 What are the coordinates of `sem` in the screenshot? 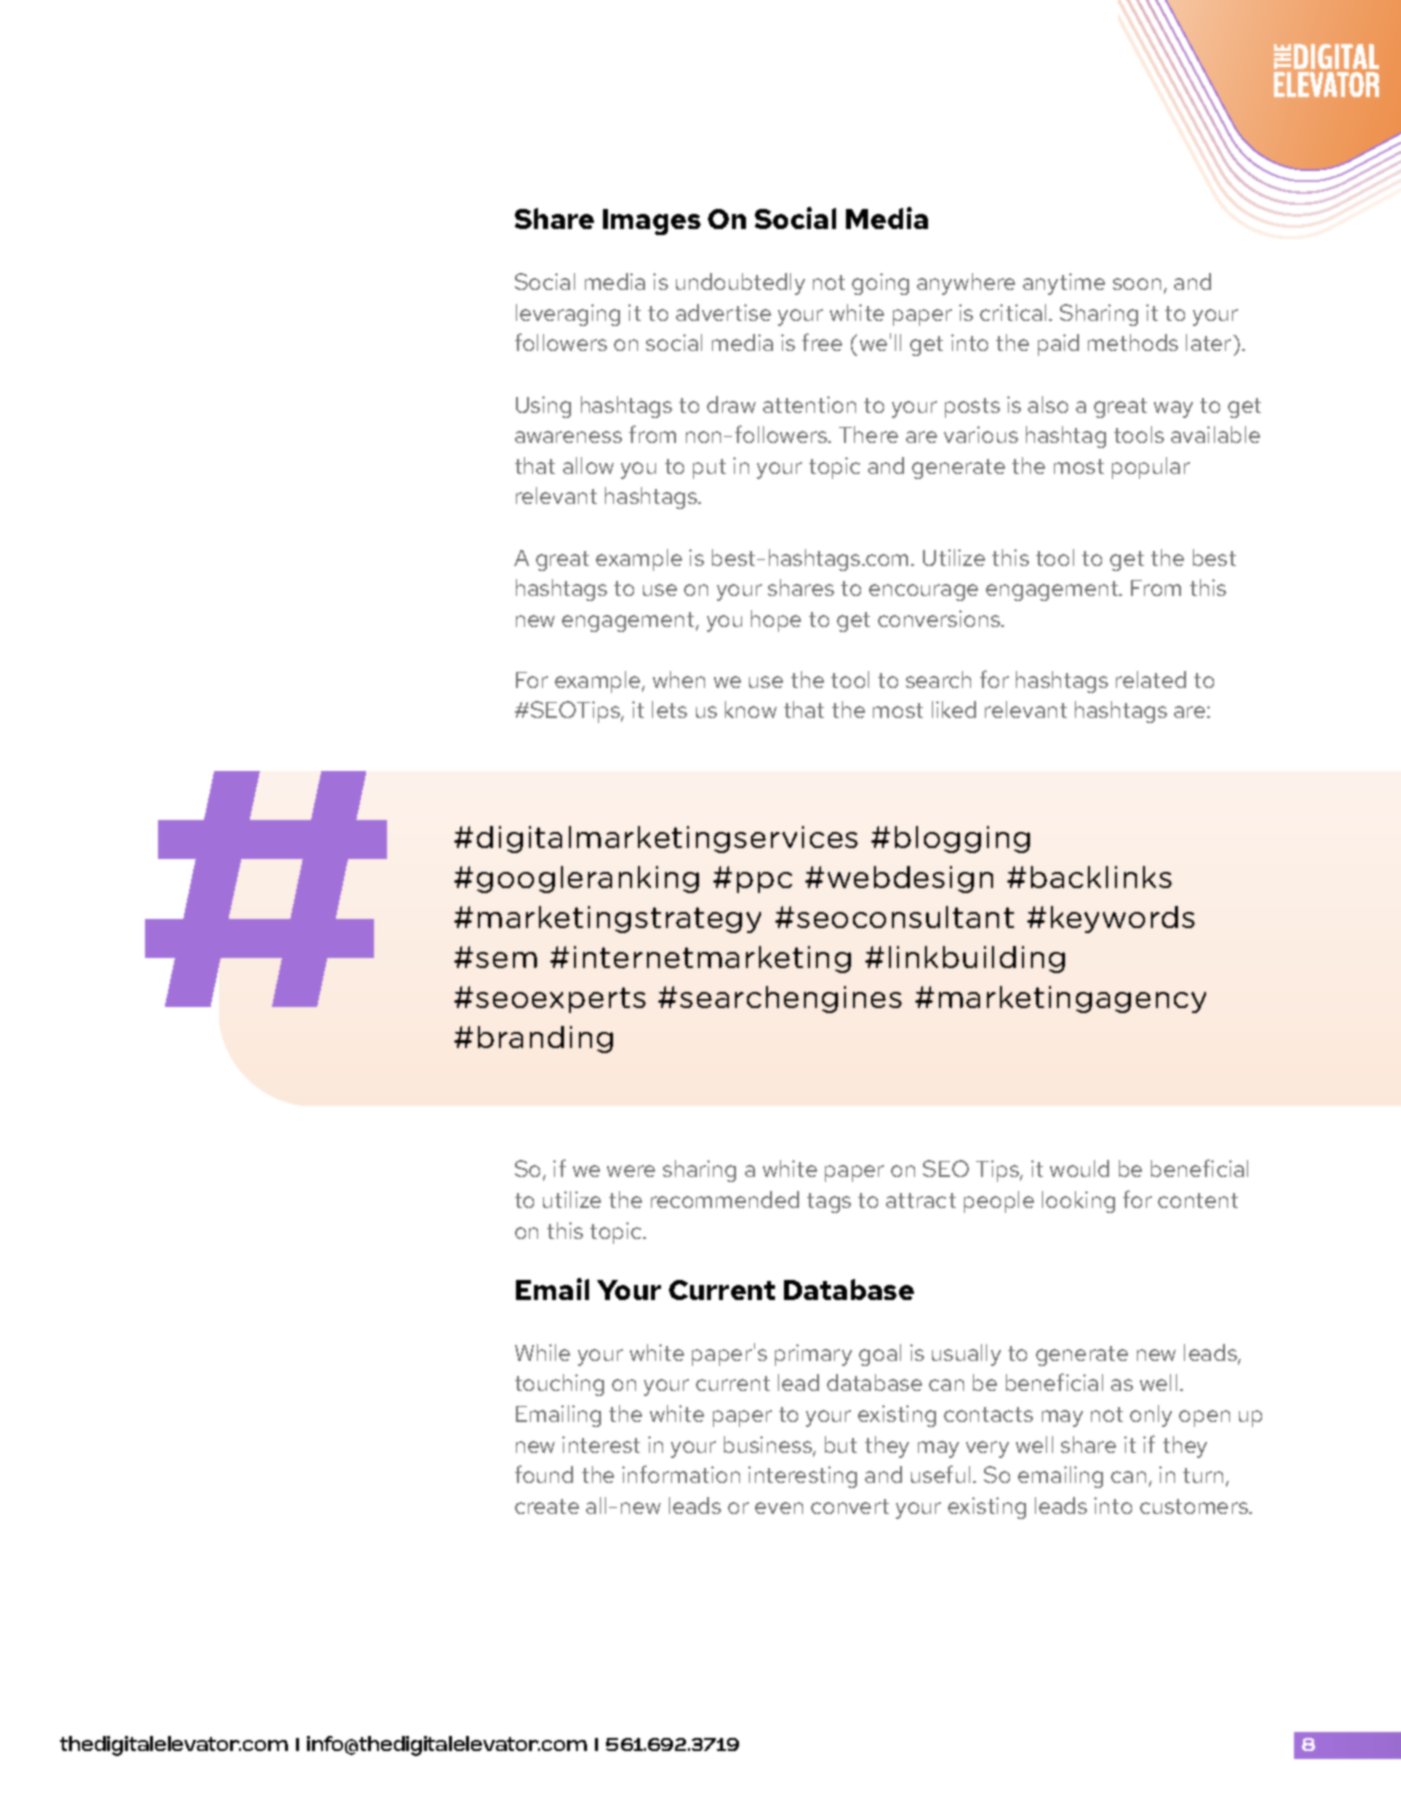 It's located at (506, 960).
